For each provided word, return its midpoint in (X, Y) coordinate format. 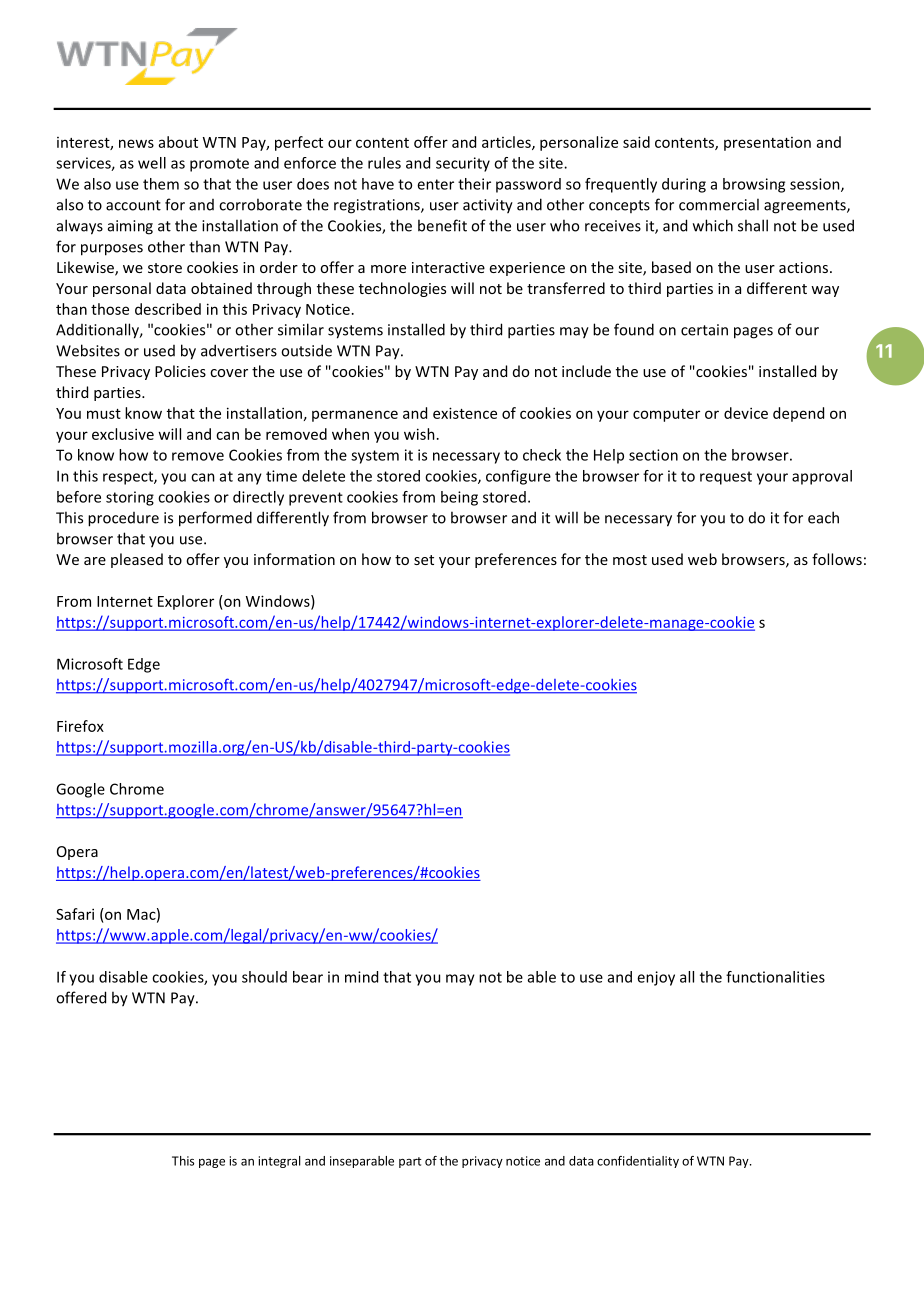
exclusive (123, 434)
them (161, 184)
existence (465, 413)
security (463, 164)
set (424, 560)
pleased (137, 560)
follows (837, 559)
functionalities (775, 977)
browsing (754, 185)
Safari (75, 914)
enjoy (656, 978)
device (746, 413)
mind (361, 977)
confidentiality (638, 1162)
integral (280, 1162)
